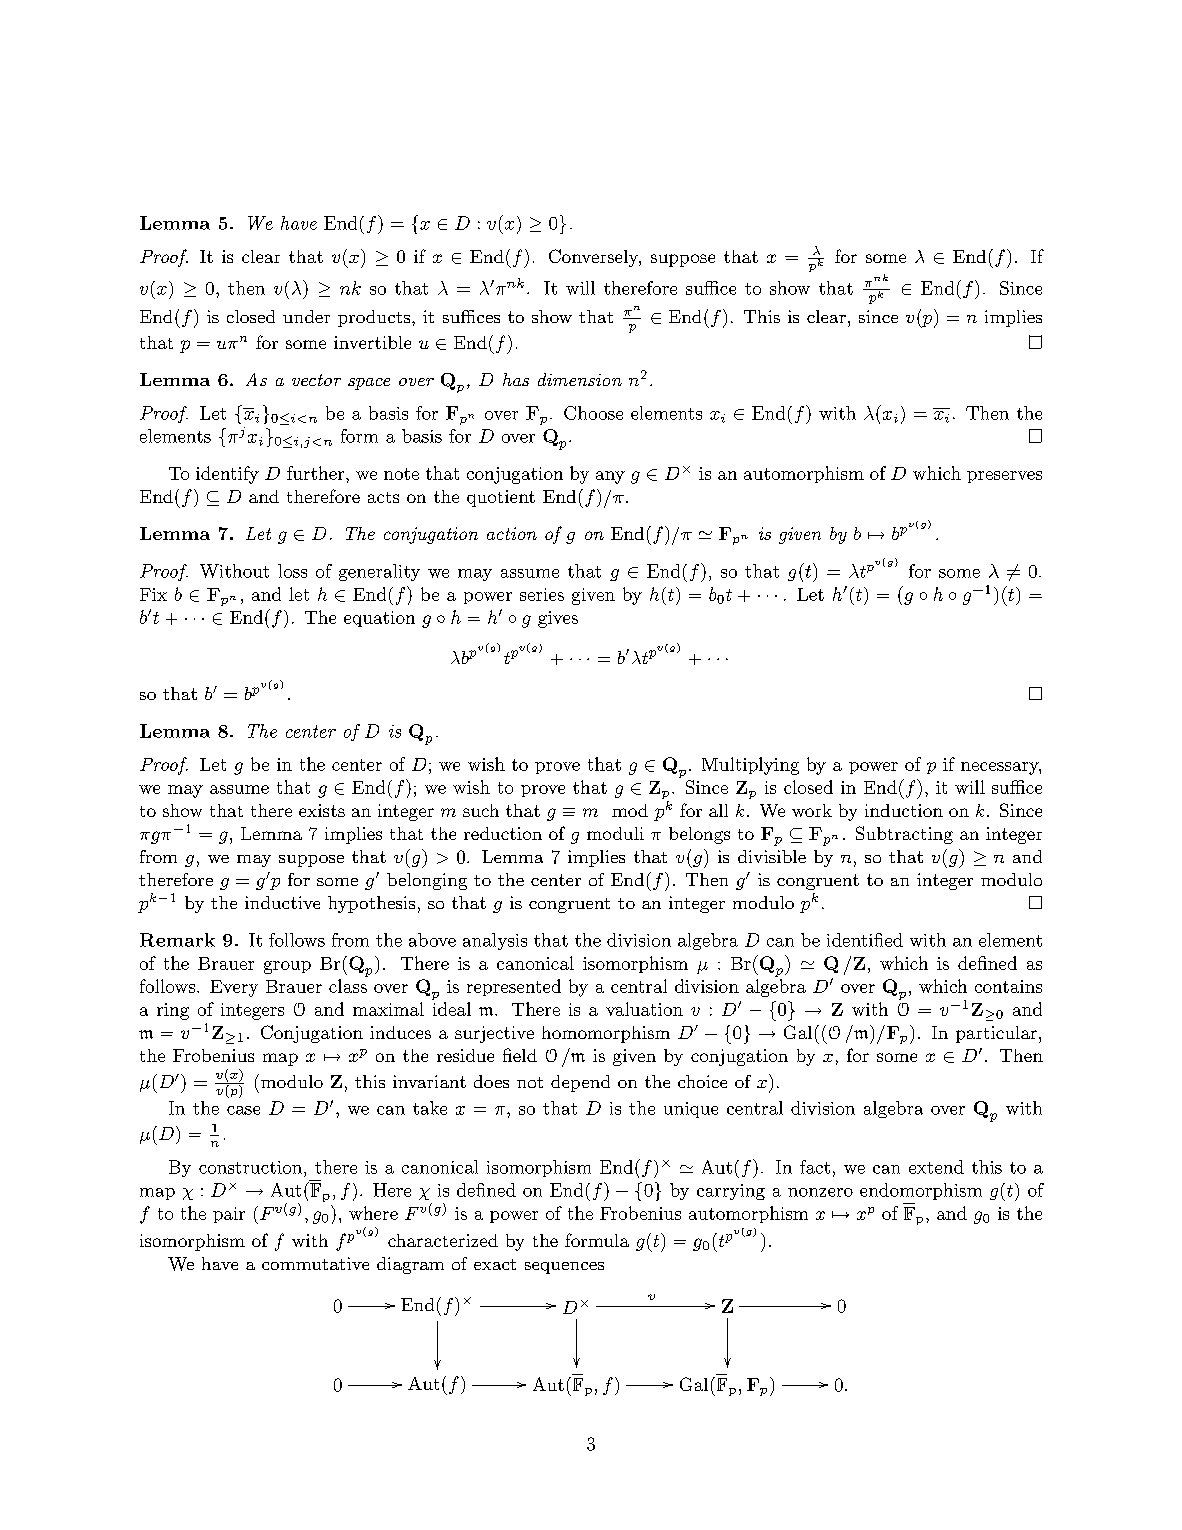 This screenshot has height=1530, width=1182. I want to click on moduli, so click(615, 833).
